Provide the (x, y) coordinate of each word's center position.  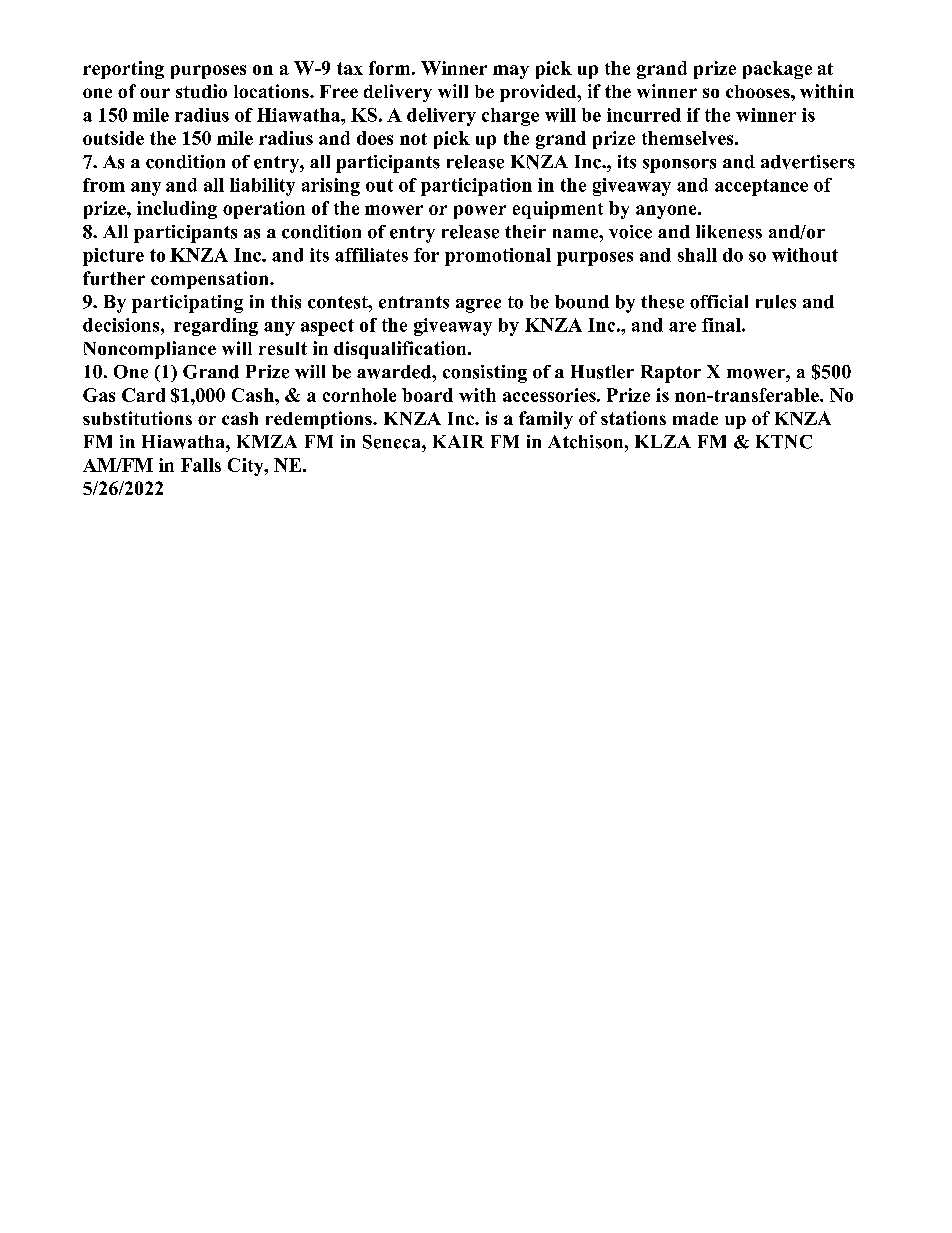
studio (201, 91)
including (177, 210)
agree (478, 306)
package (777, 70)
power (480, 212)
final (722, 325)
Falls (201, 465)
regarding (216, 327)
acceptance (761, 187)
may (511, 72)
